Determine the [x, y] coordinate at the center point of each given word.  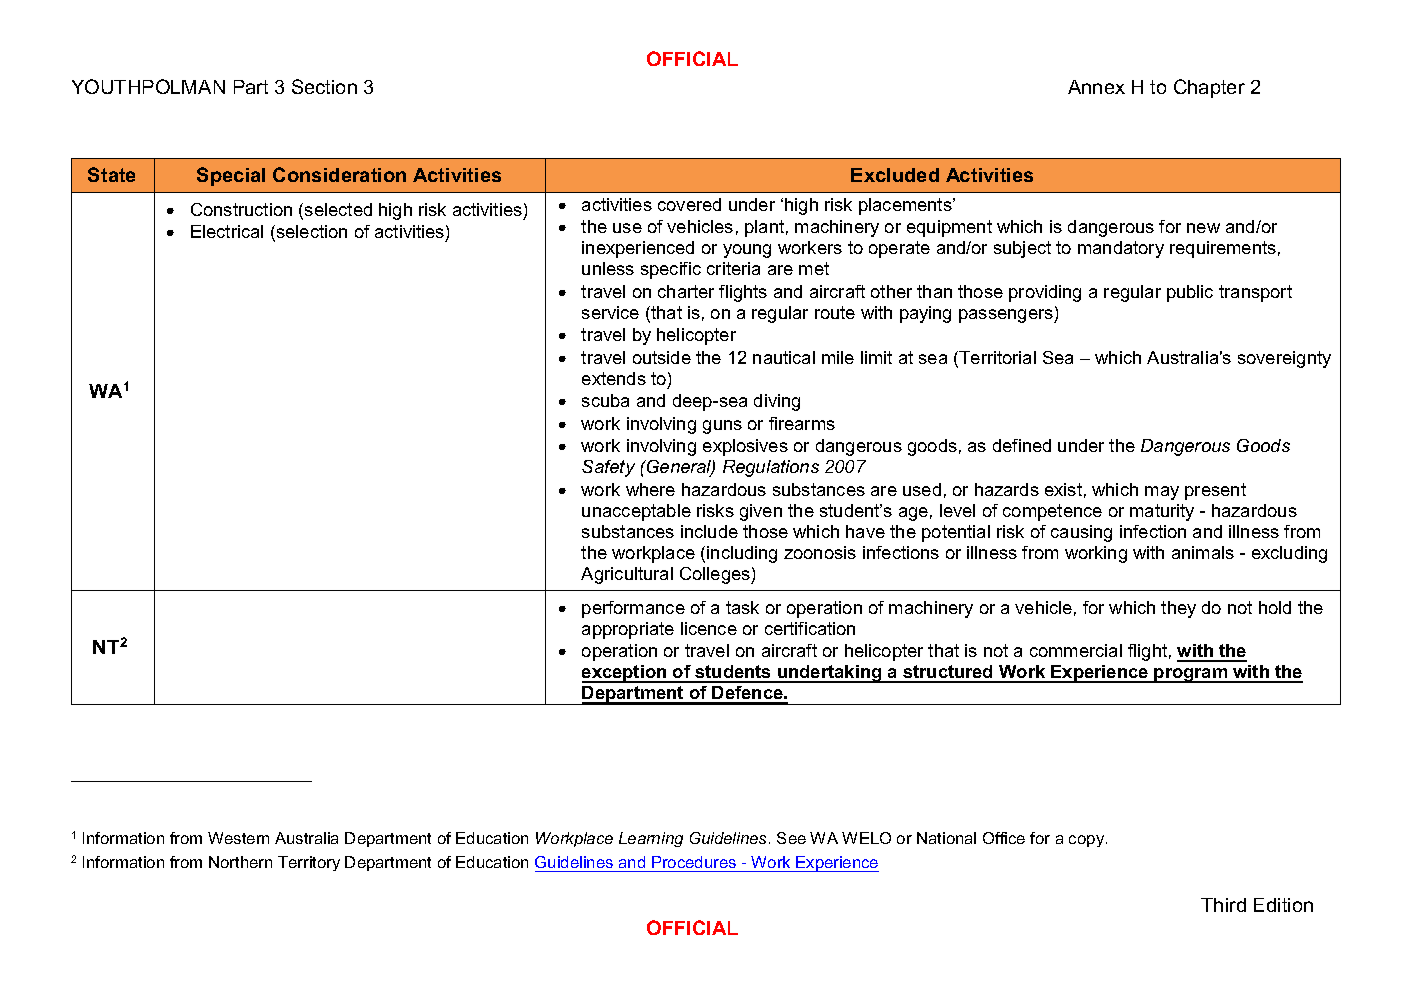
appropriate [628, 630]
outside [662, 357]
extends [614, 378]
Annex [1096, 87]
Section [324, 86]
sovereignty [1284, 359]
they [1178, 609]
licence [709, 628]
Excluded [895, 175]
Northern [240, 862]
